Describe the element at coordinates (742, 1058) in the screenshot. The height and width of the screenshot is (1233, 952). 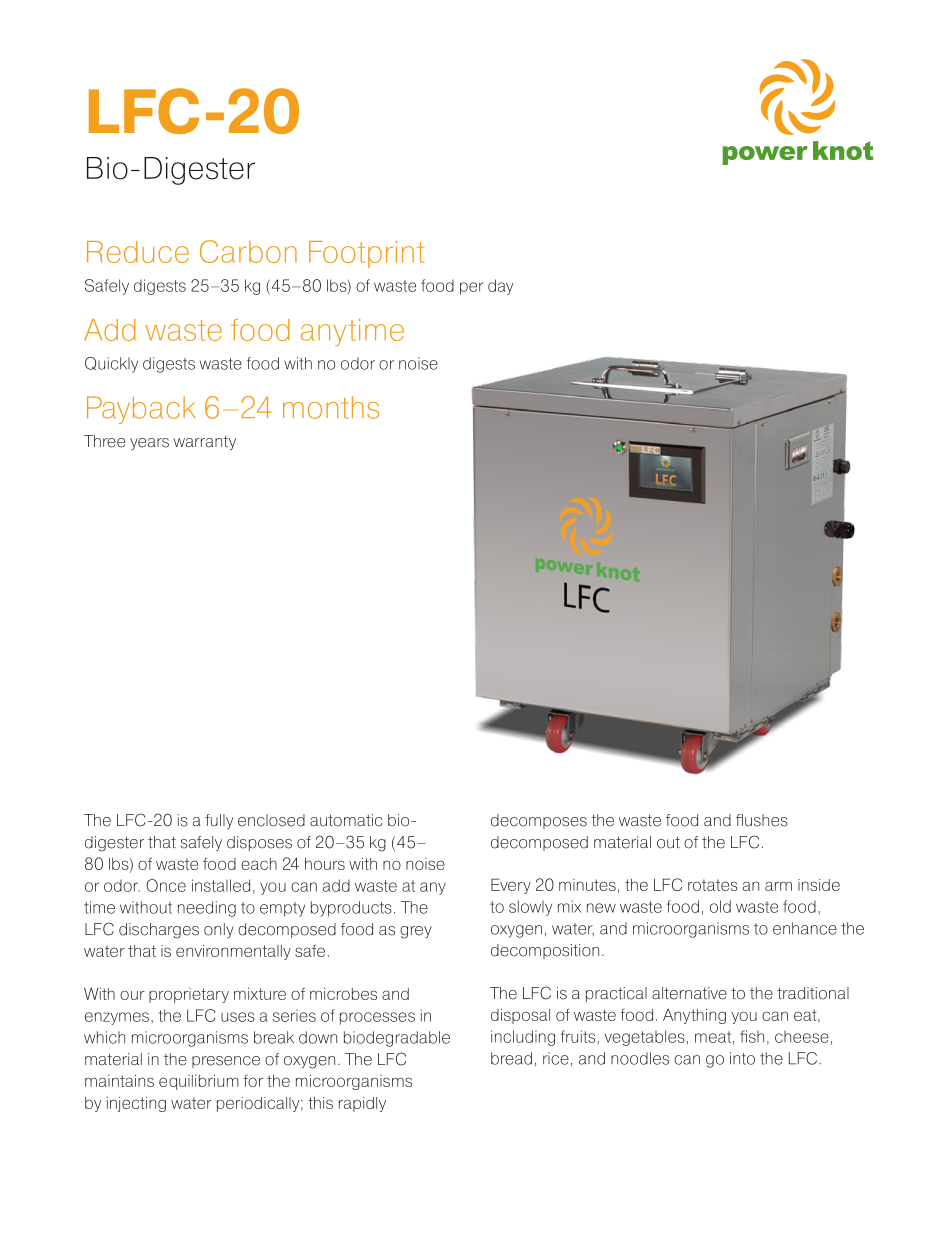
I see `into` at that location.
